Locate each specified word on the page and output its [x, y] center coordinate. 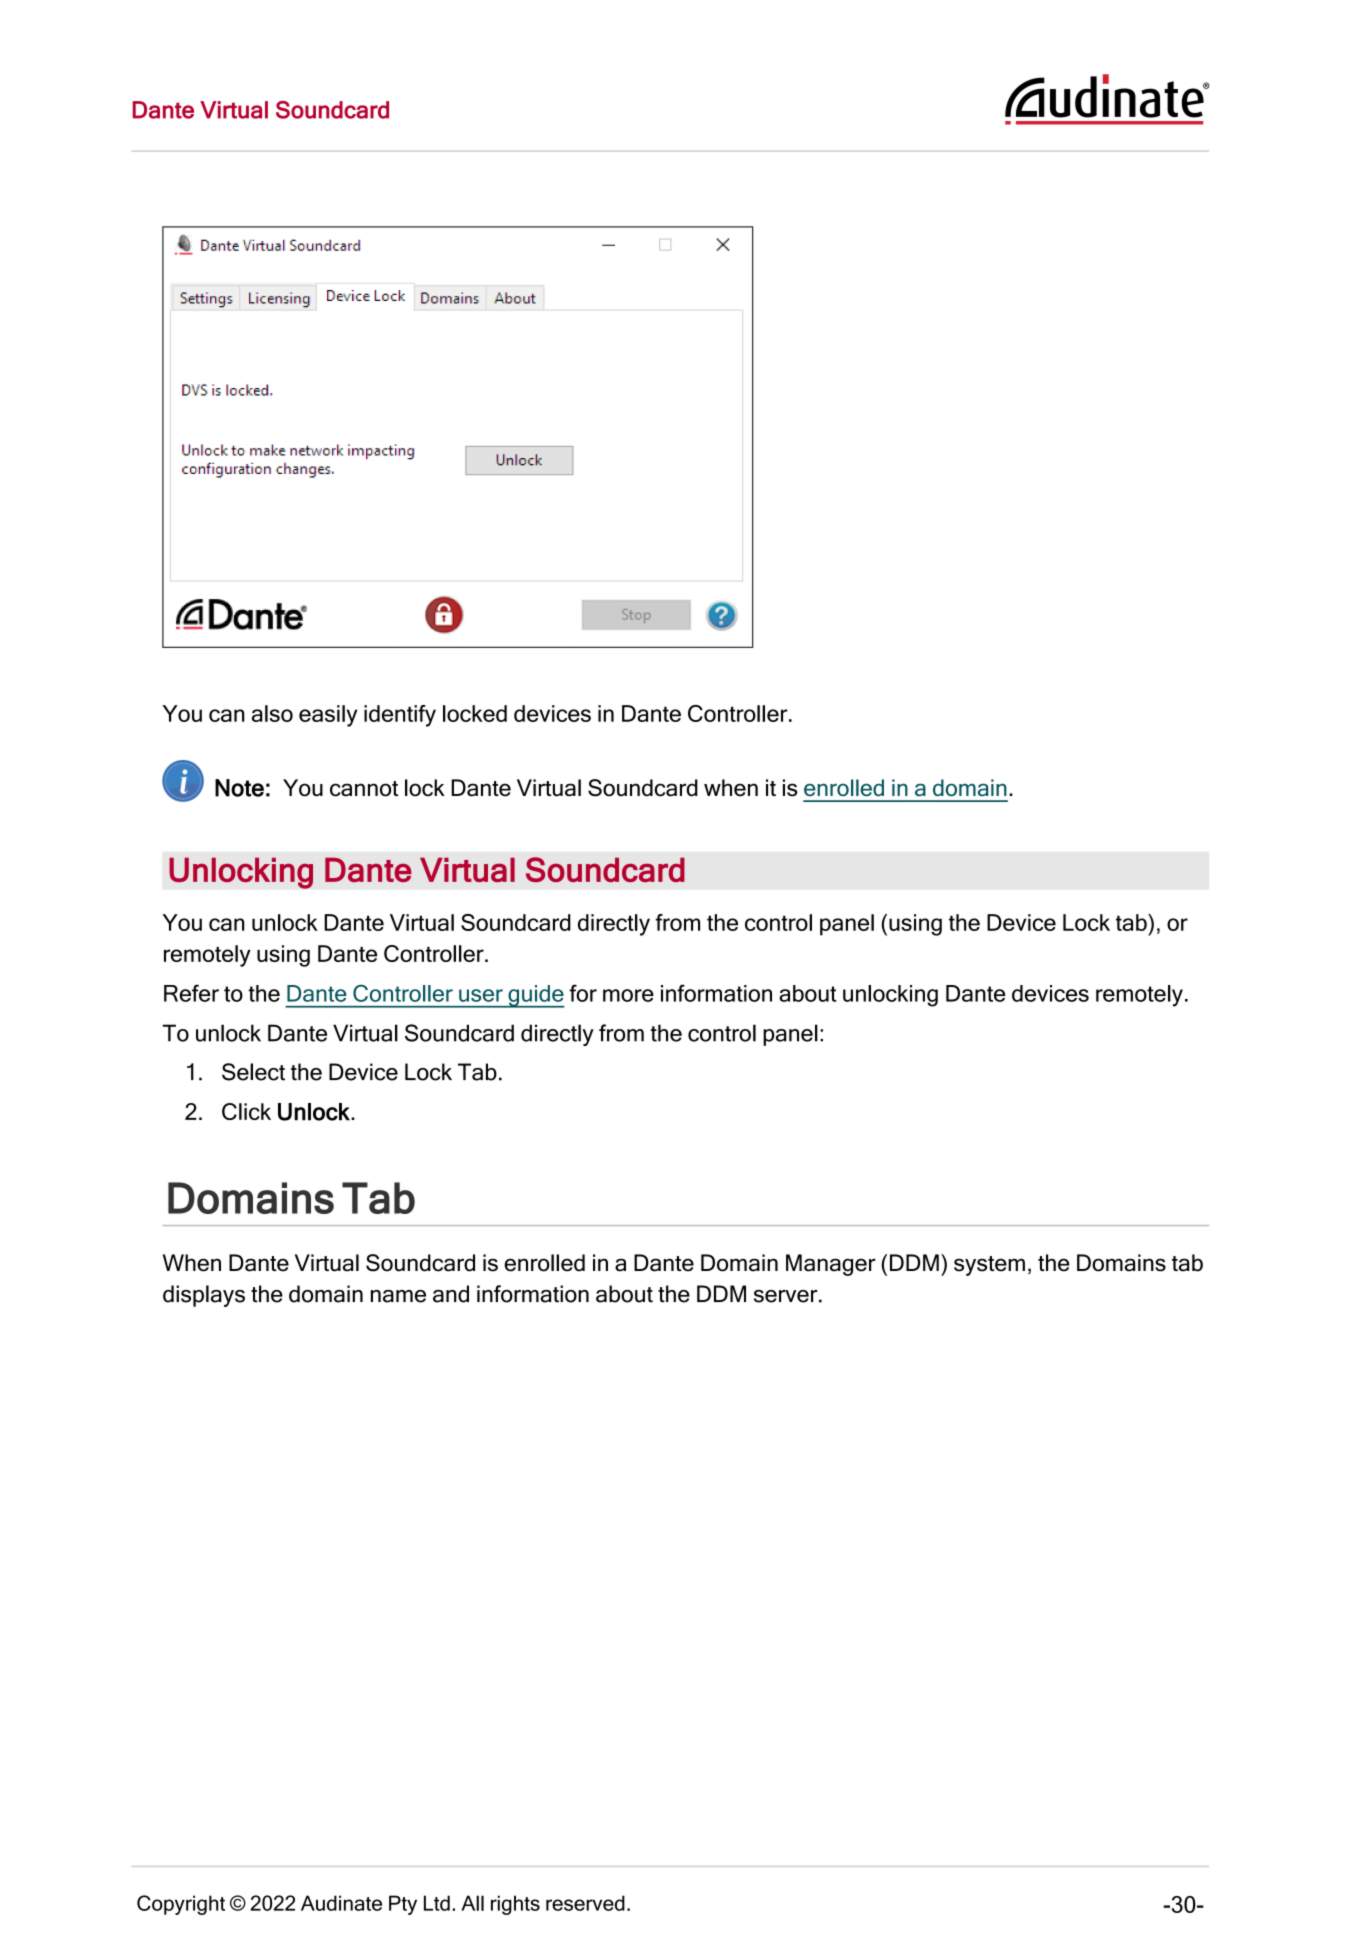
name [398, 1296]
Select [253, 1072]
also [272, 713]
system [989, 1266]
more [628, 995]
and [451, 1294]
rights [515, 1905]
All [472, 1903]
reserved [585, 1903]
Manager [831, 1265]
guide [535, 996]
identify [400, 716]
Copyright [181, 1905]
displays [204, 1296]
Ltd [437, 1903]
